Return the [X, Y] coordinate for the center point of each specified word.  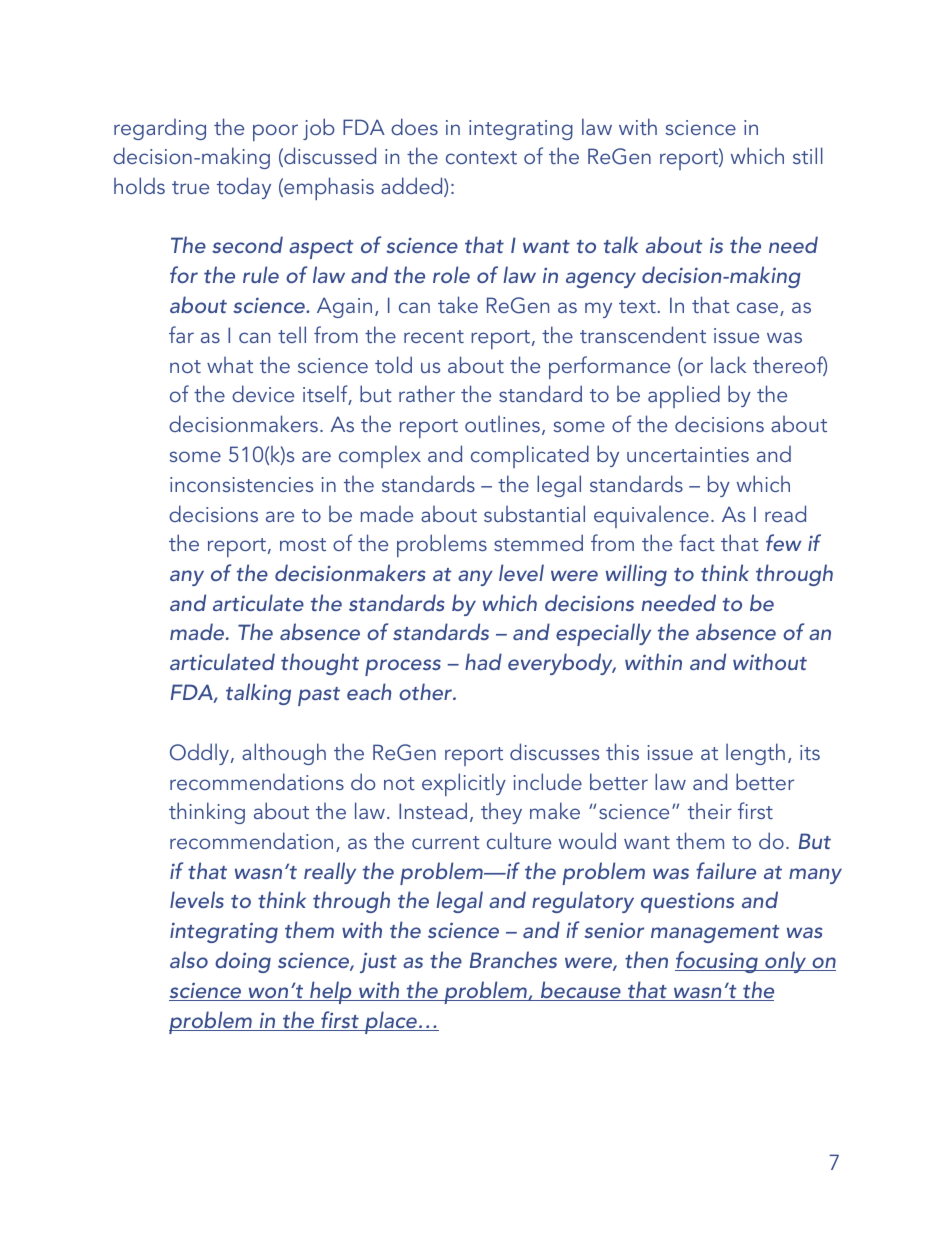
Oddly [201, 754]
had [483, 661]
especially [603, 634]
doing [243, 962]
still [808, 155]
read [785, 513]
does [414, 126]
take [458, 304]
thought [320, 664]
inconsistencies [241, 484]
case [757, 307]
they [501, 813]
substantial [534, 513]
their [710, 811]
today [244, 188]
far [181, 334]
